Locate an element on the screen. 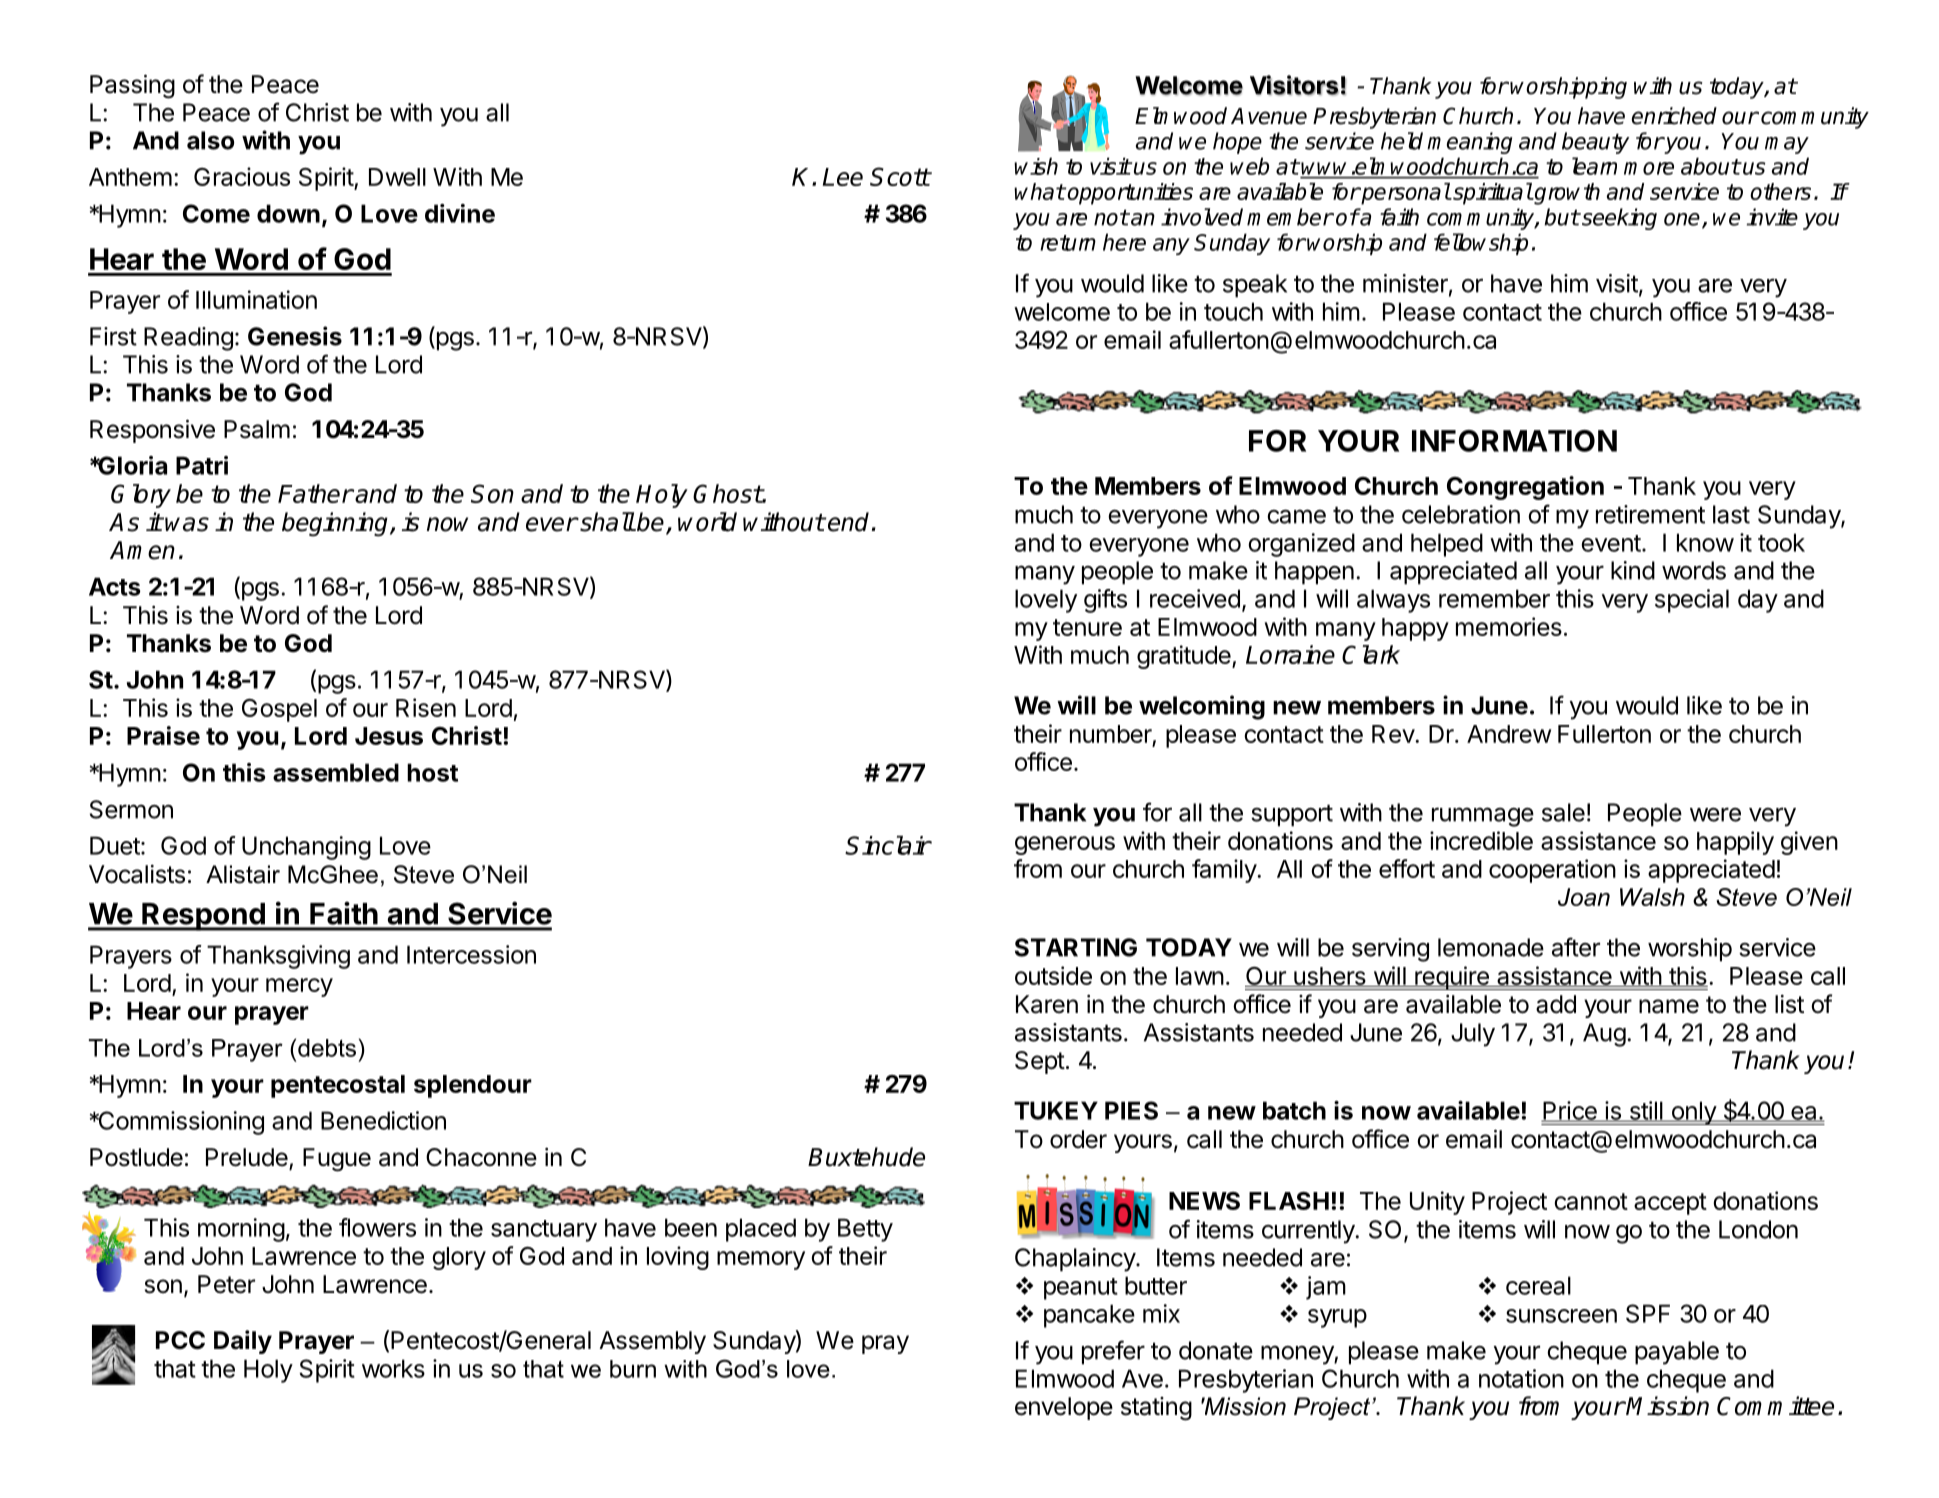 The width and height of the screenshot is (1939, 1498). beauty is located at coordinates (1595, 143).
